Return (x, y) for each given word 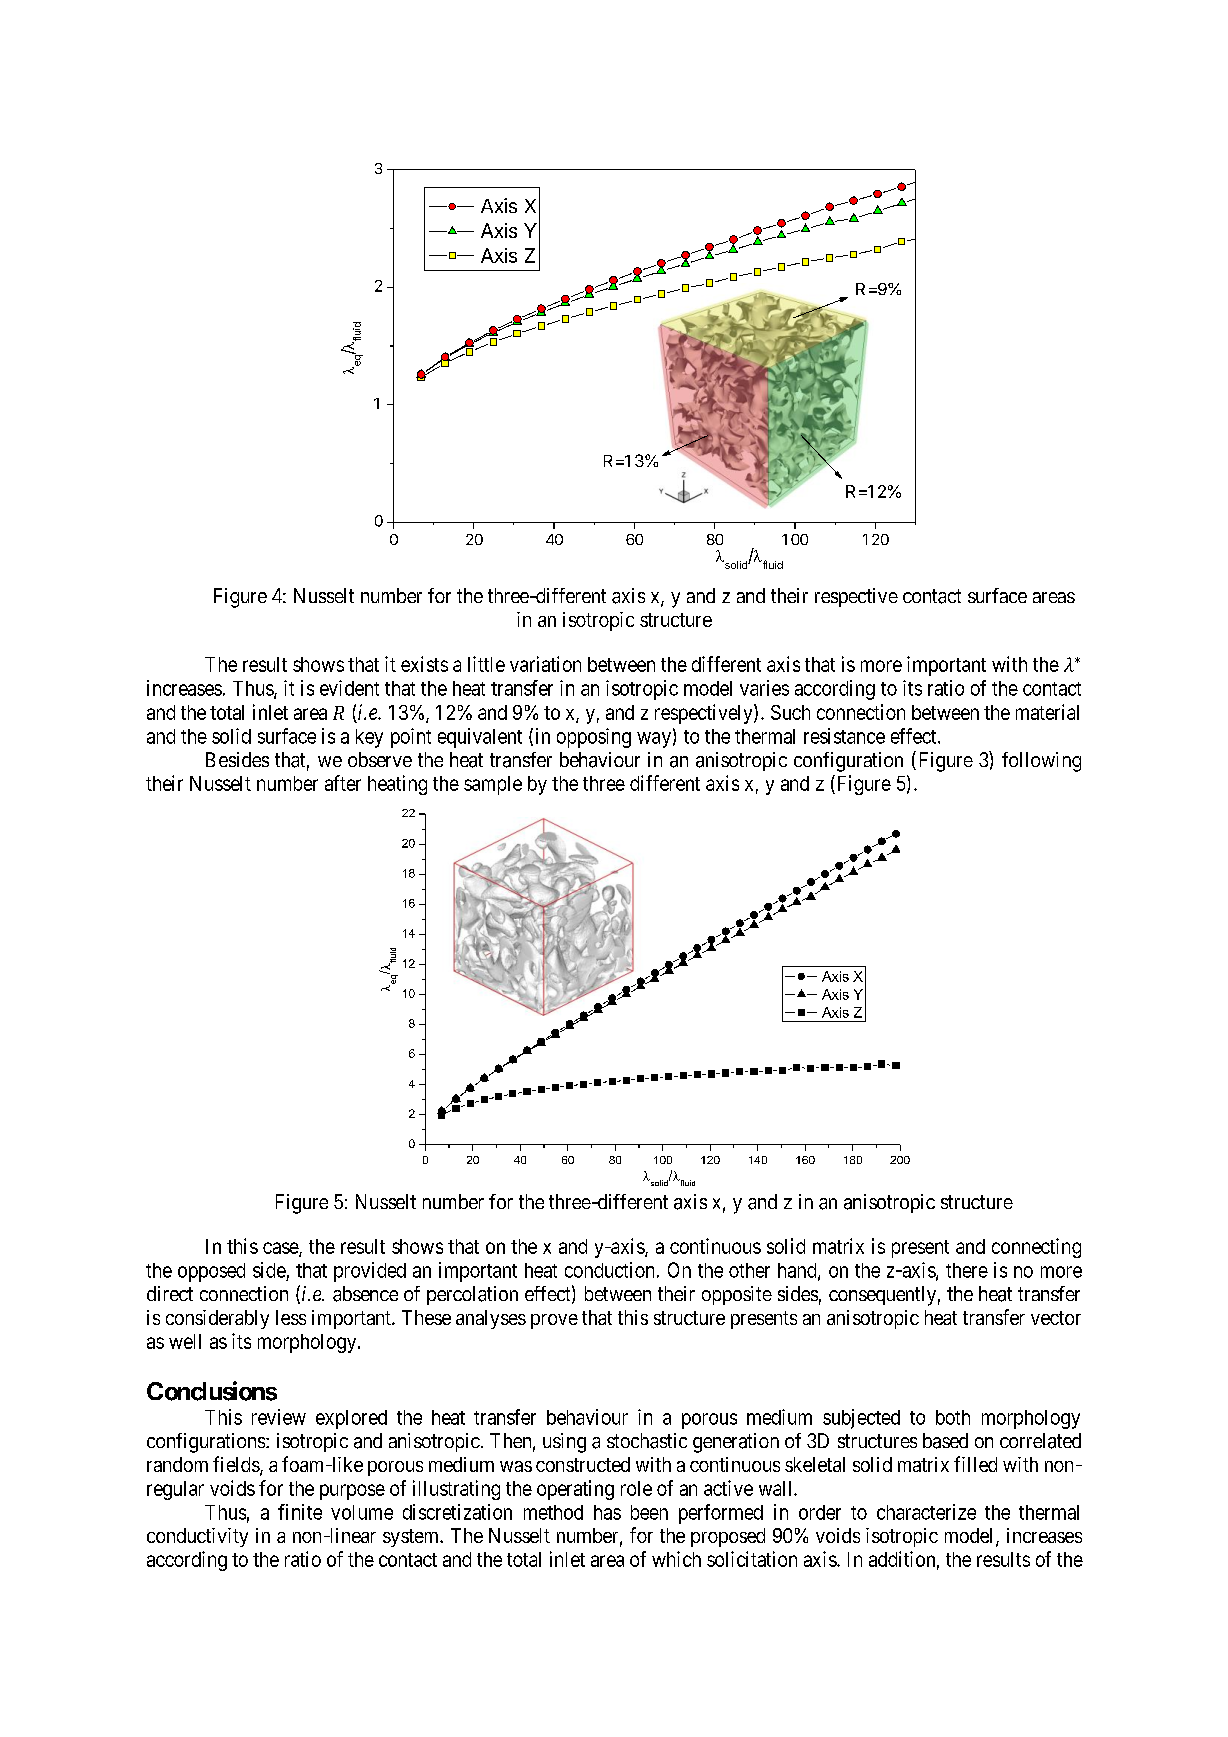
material (1047, 712)
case (281, 1249)
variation (545, 664)
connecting (1036, 1248)
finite (300, 1512)
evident (349, 688)
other (749, 1270)
